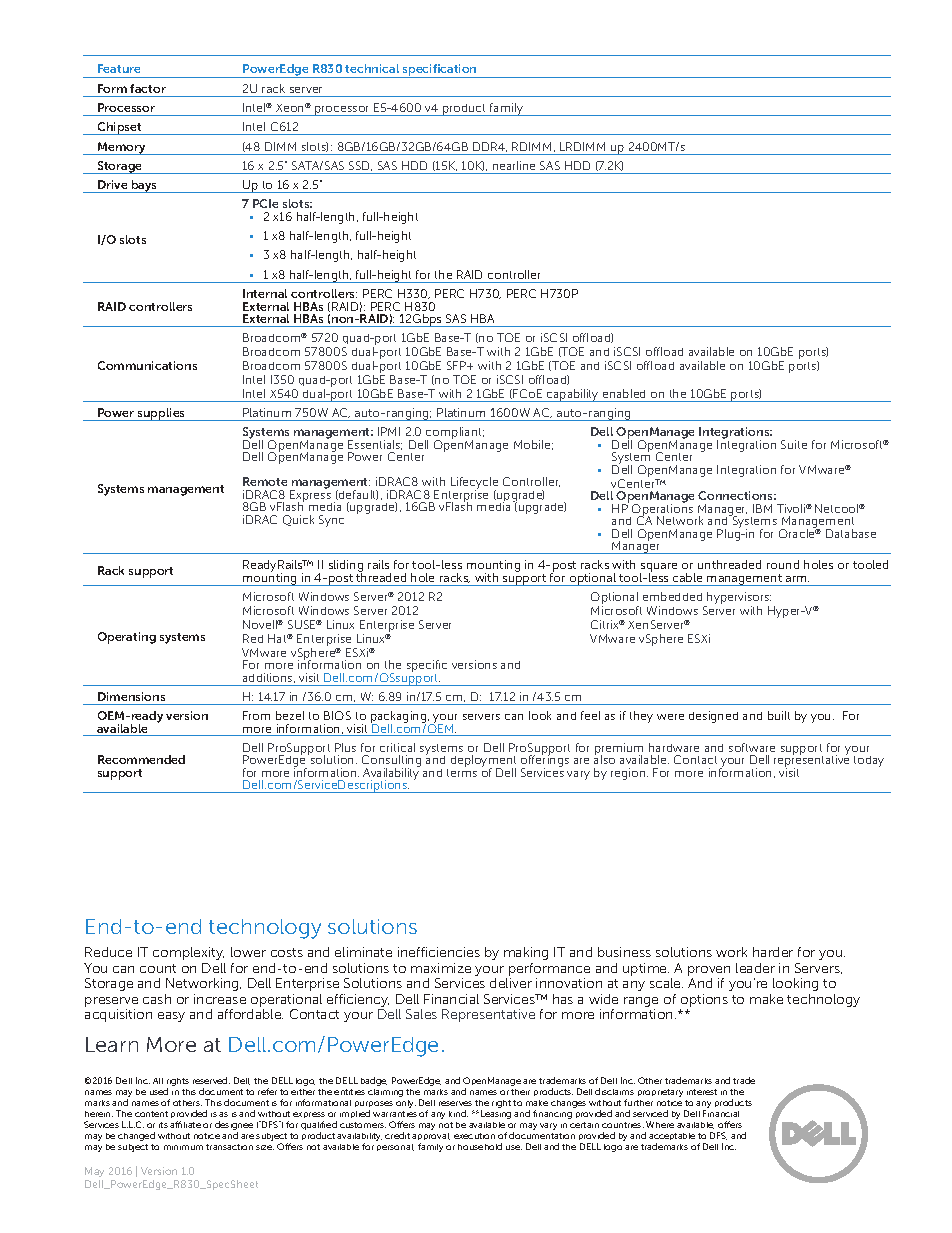 This screenshot has width=952, height=1233. What do you see at coordinates (162, 414) in the screenshot?
I see `supplies` at bounding box center [162, 414].
